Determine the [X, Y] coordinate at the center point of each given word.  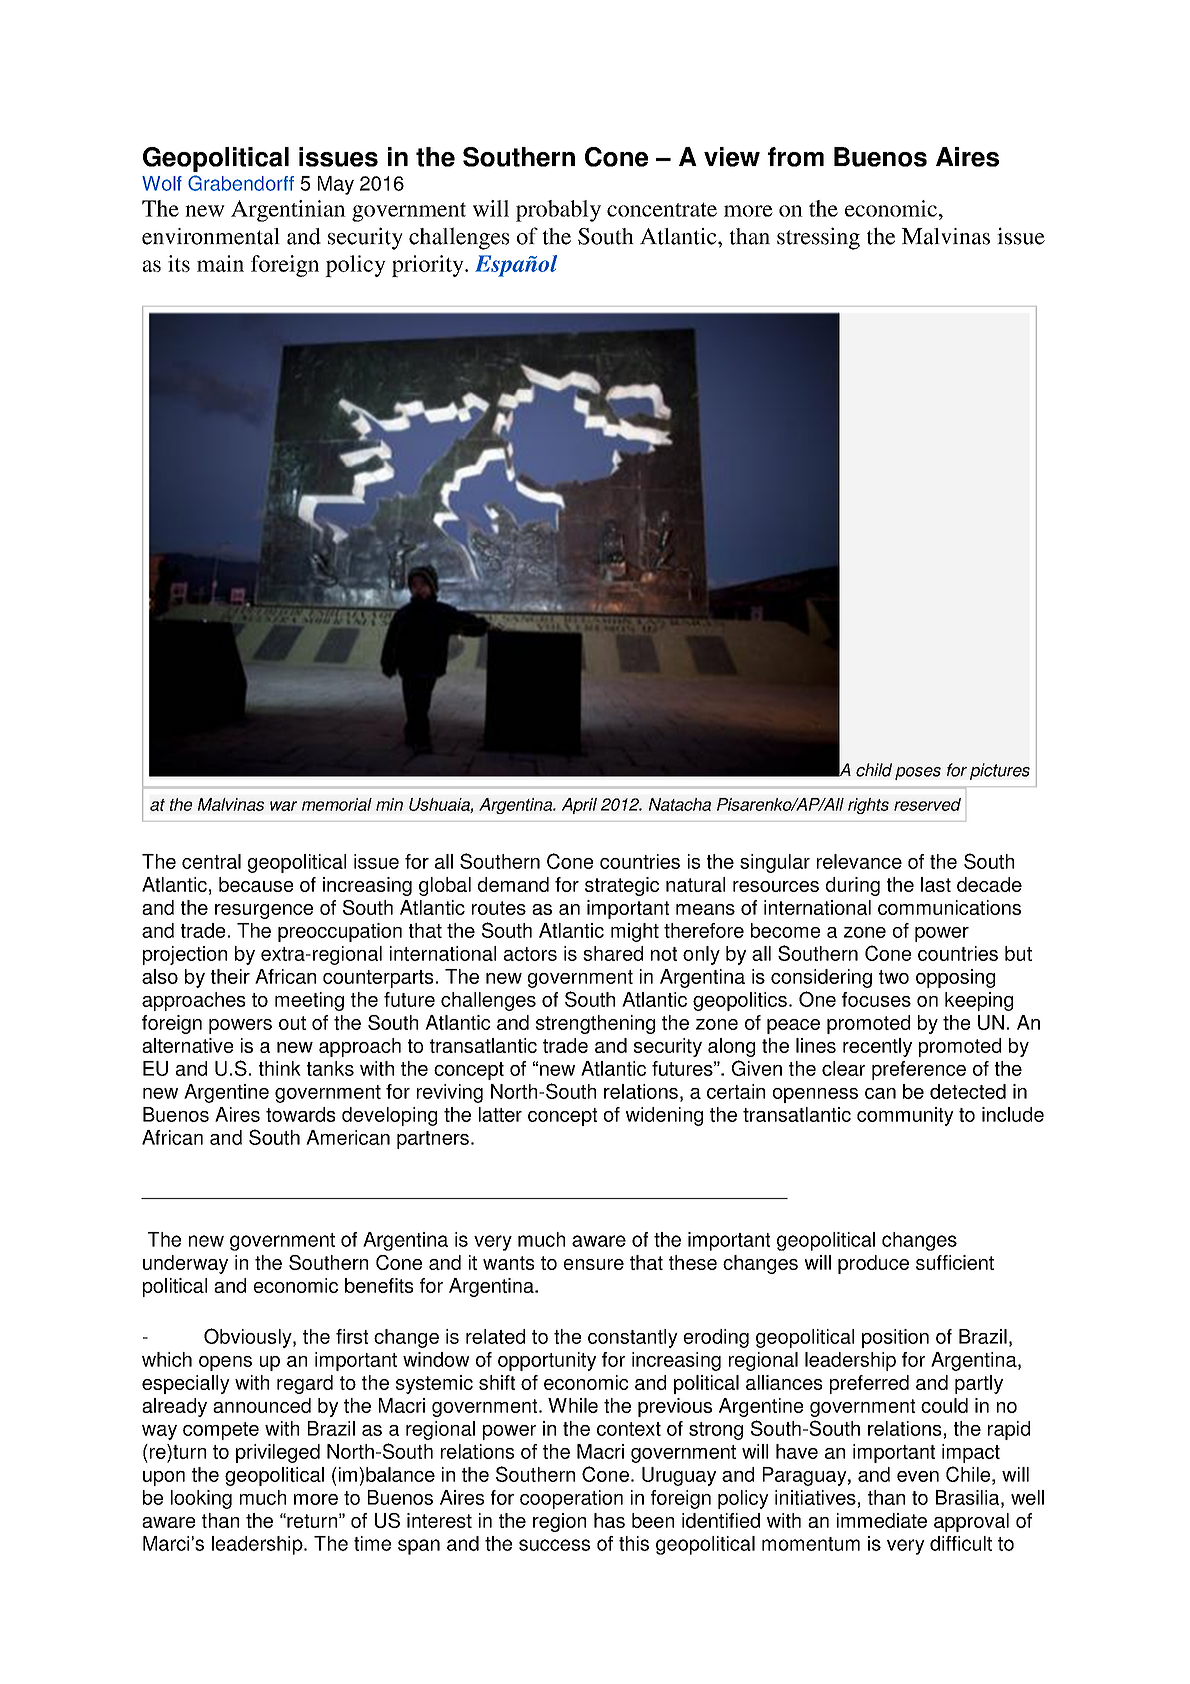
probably [558, 211]
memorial [337, 804]
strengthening [595, 1024]
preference [919, 1070]
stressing [818, 238]
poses [918, 773]
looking [201, 1499]
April [579, 806]
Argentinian [288, 211]
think [280, 1068]
